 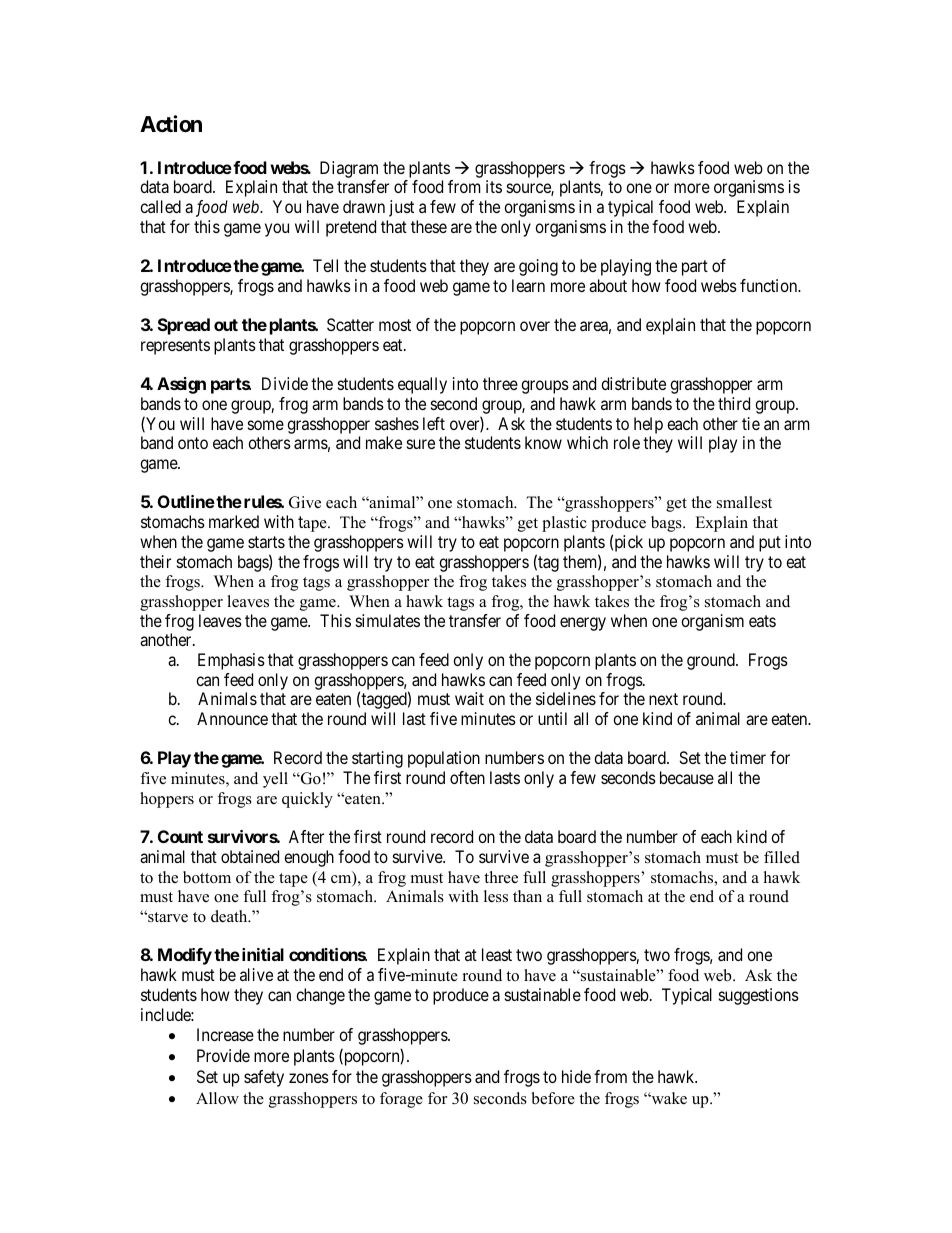 I want to click on Provide, so click(x=223, y=1055).
